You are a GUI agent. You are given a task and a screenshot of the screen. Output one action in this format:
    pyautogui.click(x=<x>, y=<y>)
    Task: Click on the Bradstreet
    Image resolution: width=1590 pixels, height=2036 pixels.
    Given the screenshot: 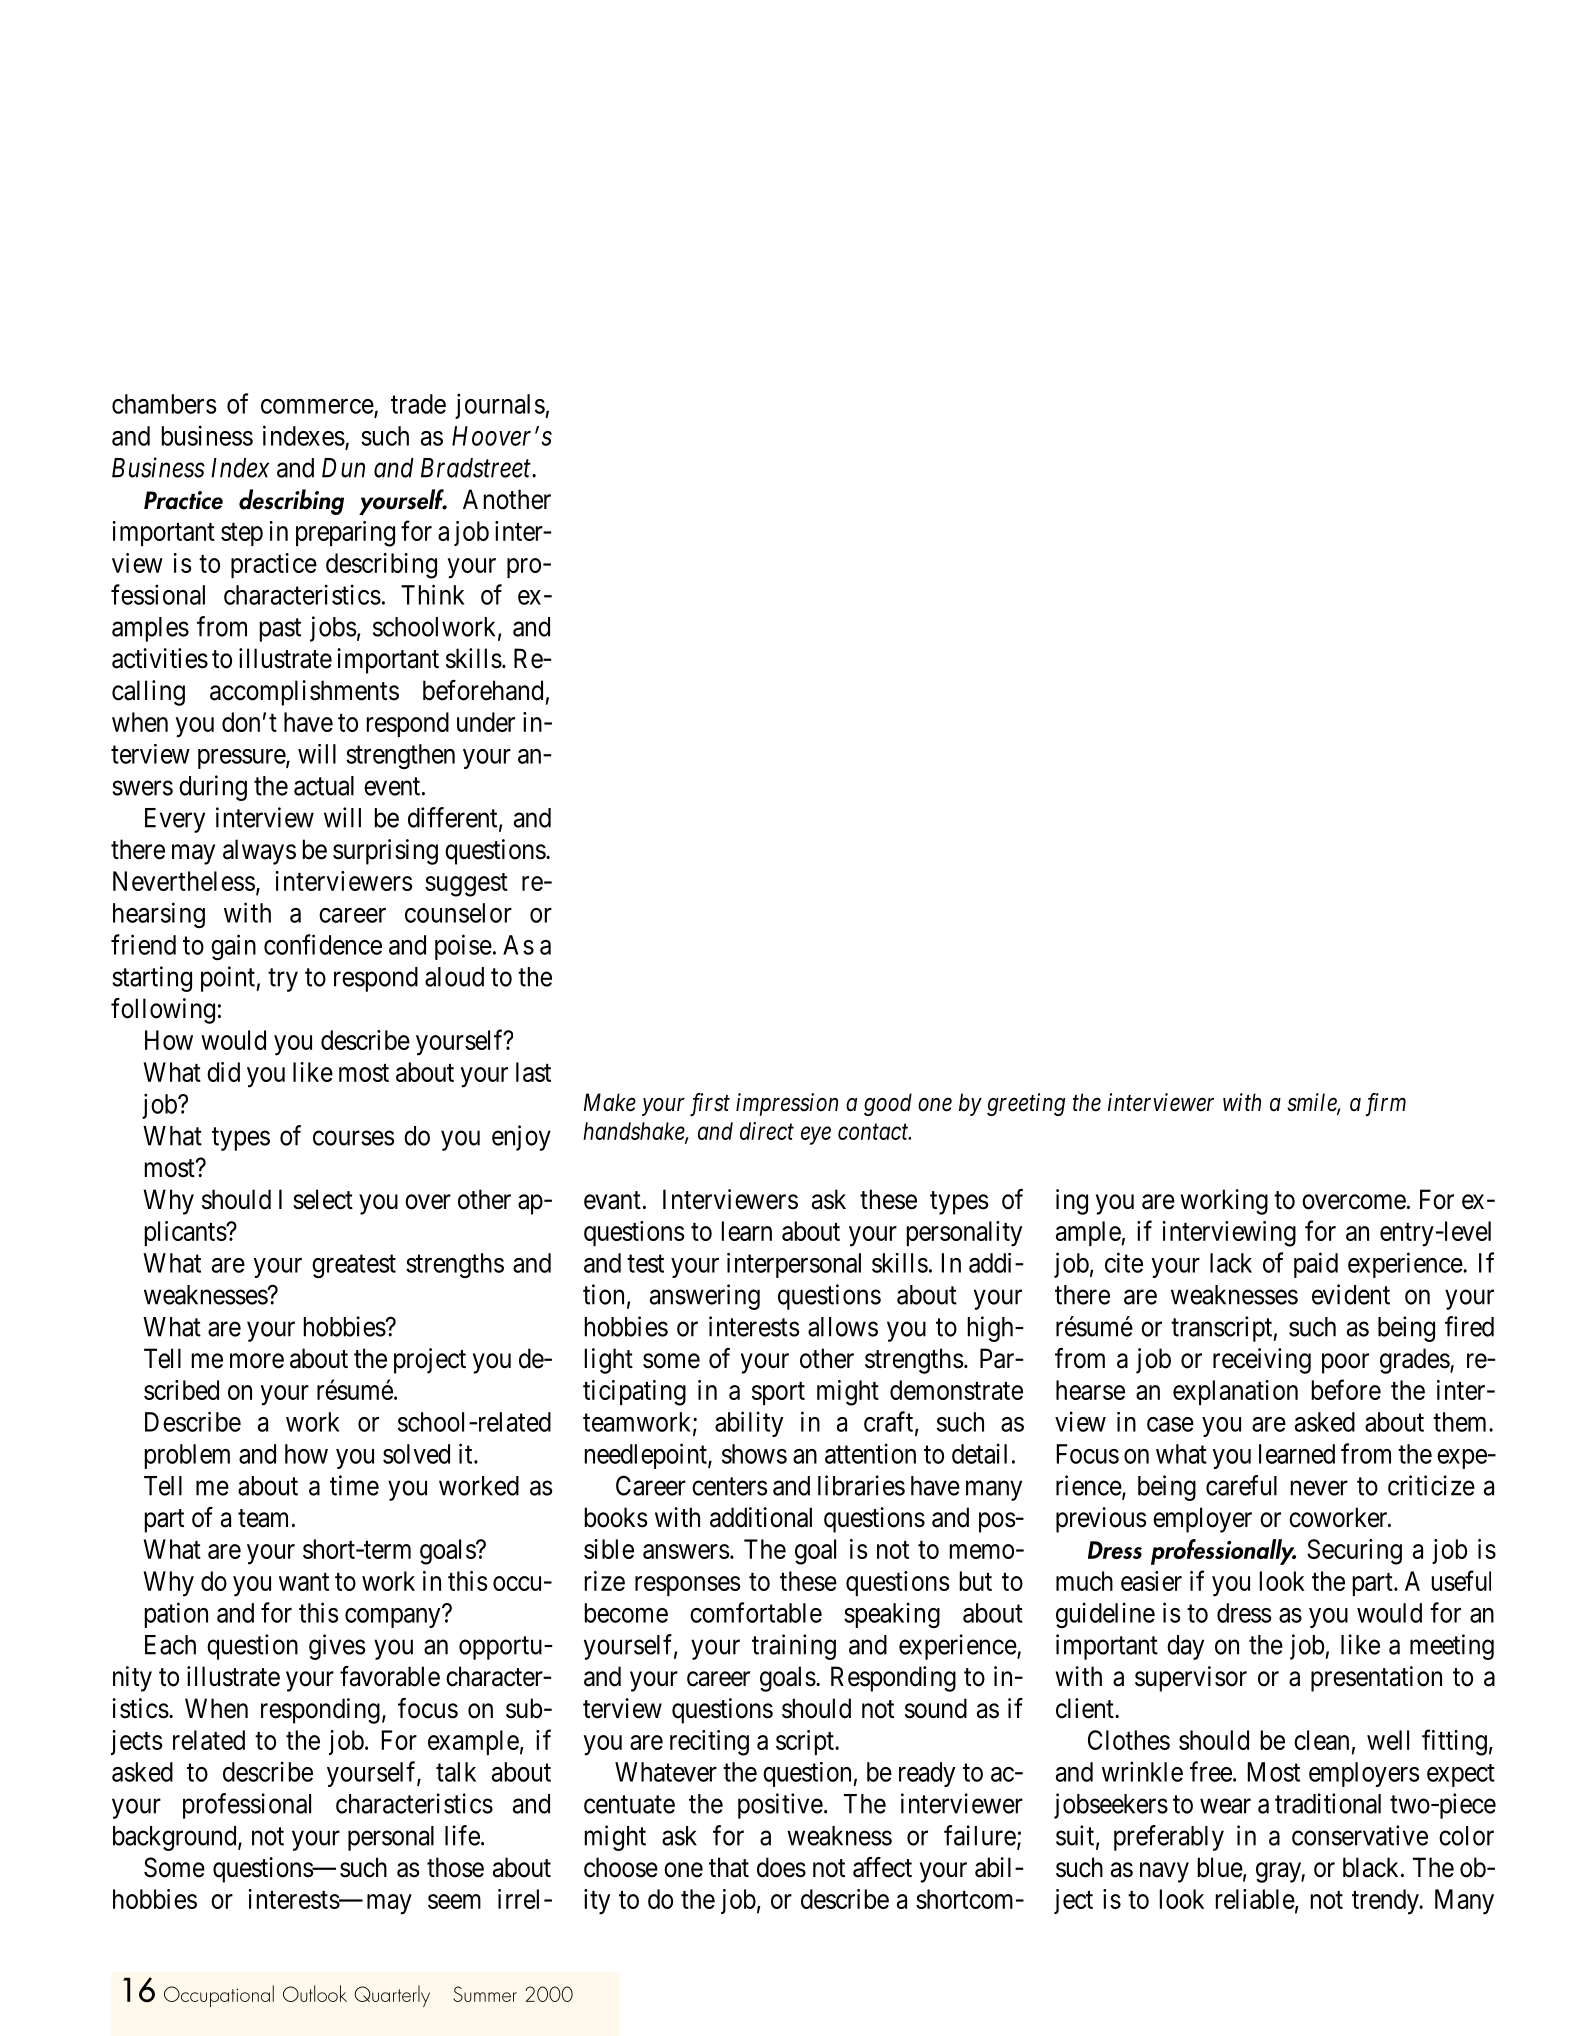 What is the action you would take?
    pyautogui.click(x=477, y=468)
